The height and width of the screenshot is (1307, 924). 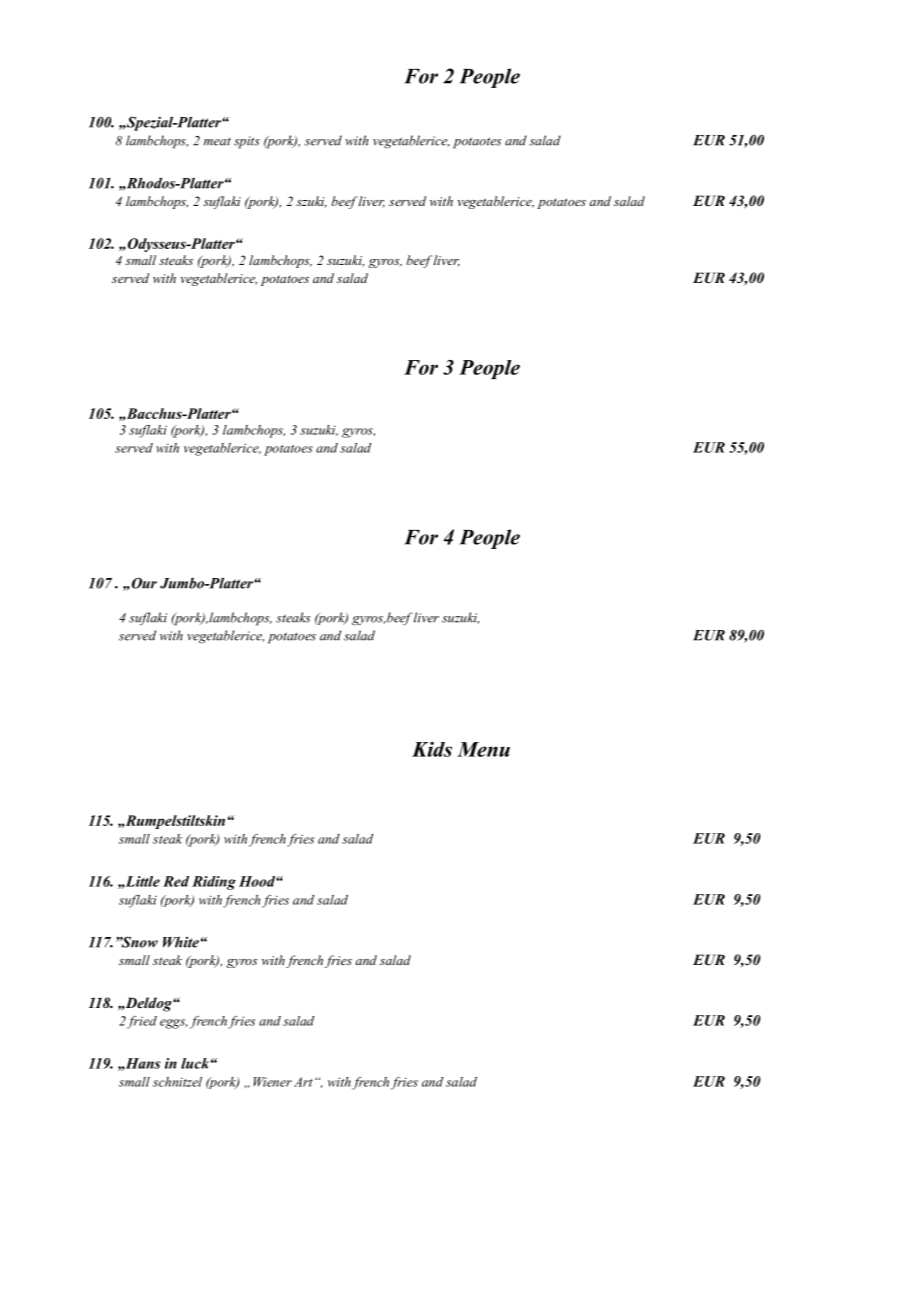 I want to click on Wiener, so click(x=272, y=1082).
